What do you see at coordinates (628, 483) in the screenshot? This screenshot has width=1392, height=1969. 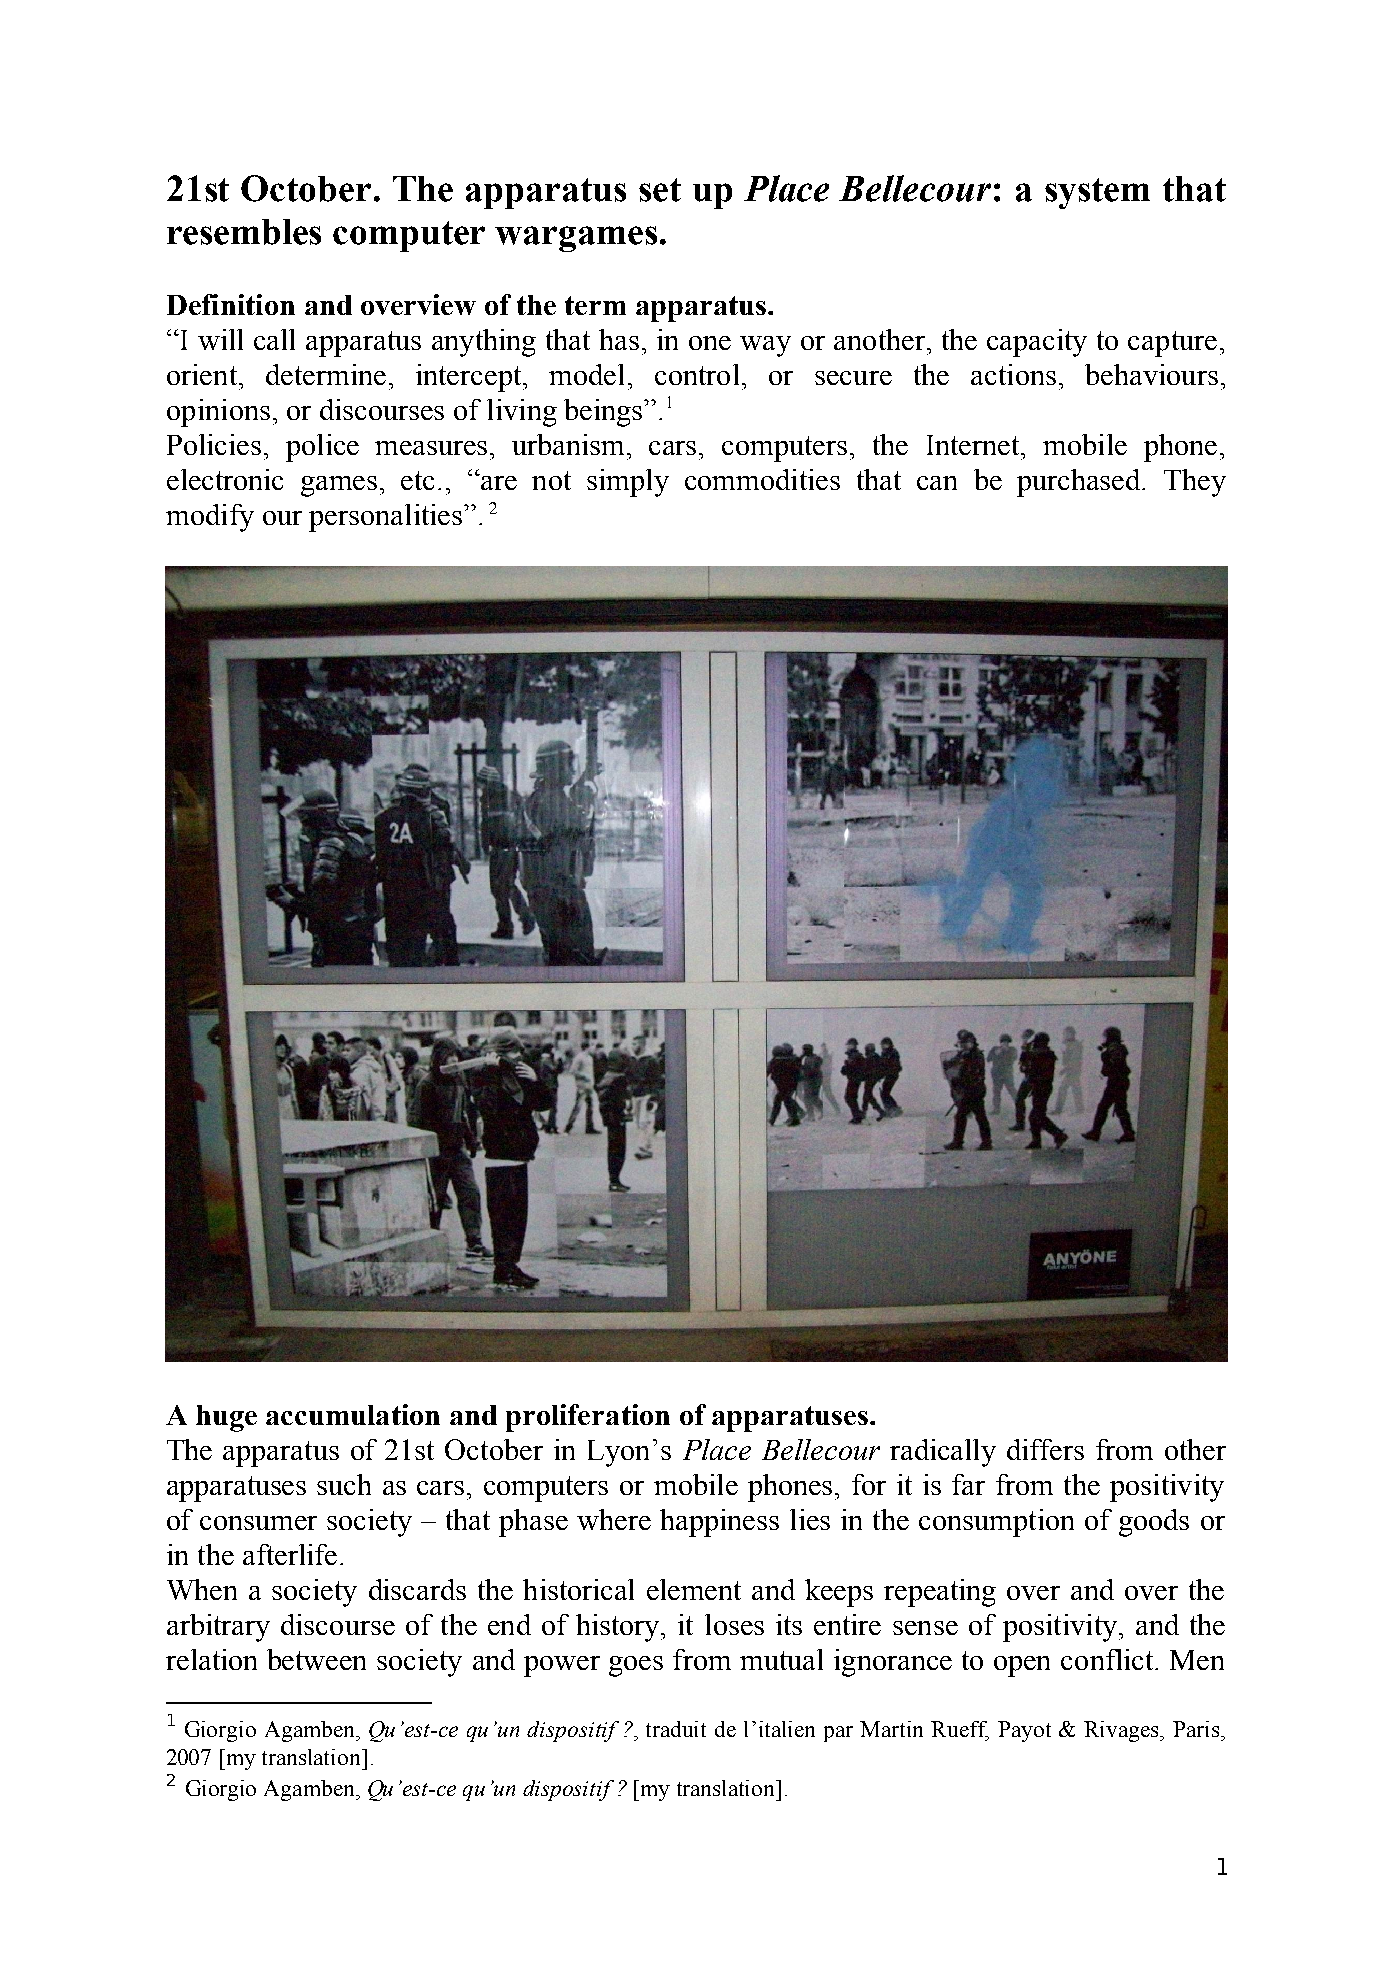 I see `simply` at bounding box center [628, 483].
